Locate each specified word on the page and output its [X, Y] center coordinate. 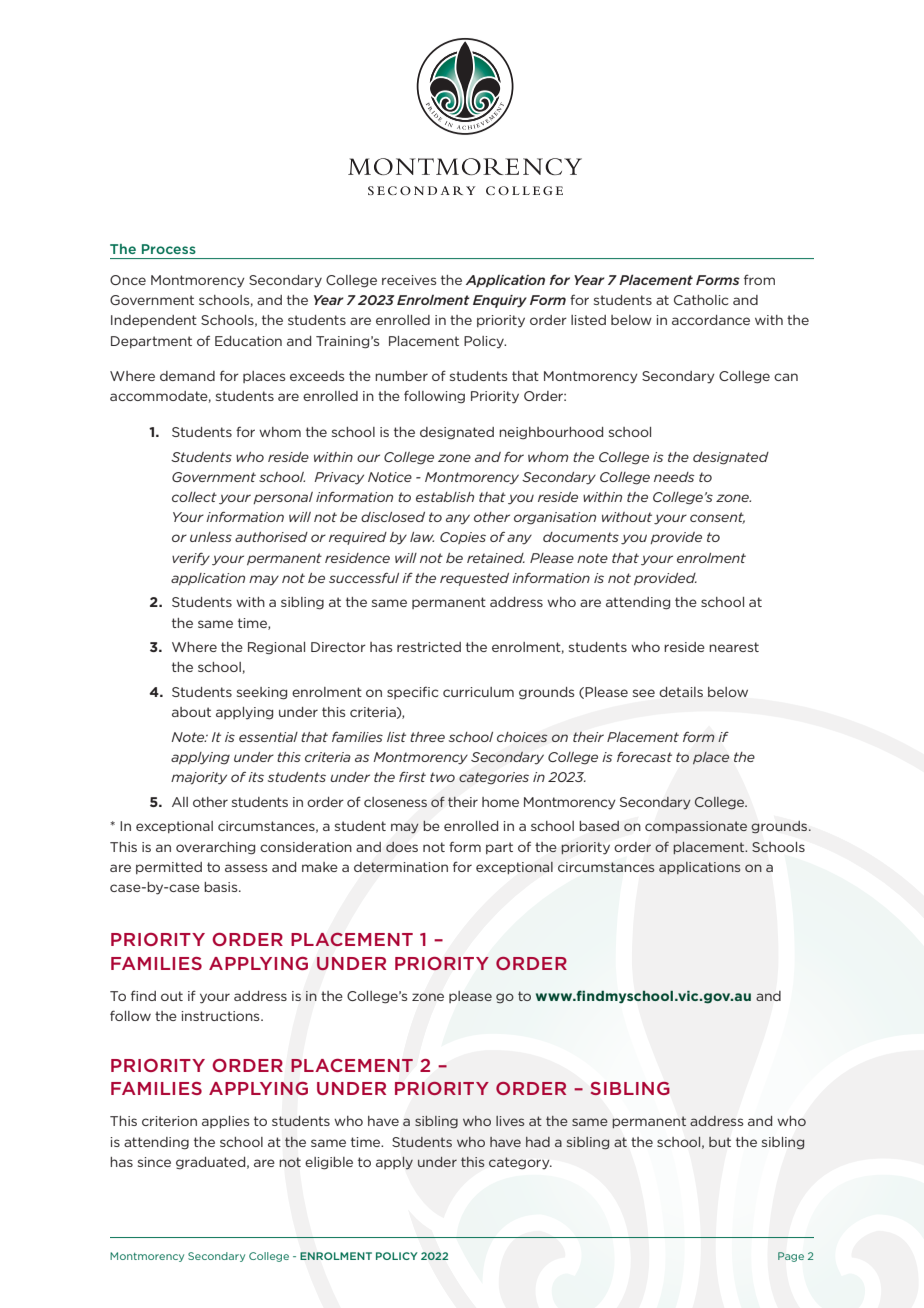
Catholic [701, 300]
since [154, 1162]
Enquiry [500, 301]
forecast [644, 757]
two [442, 777]
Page [791, 1257]
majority [199, 778]
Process [169, 249]
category [520, 1163]
